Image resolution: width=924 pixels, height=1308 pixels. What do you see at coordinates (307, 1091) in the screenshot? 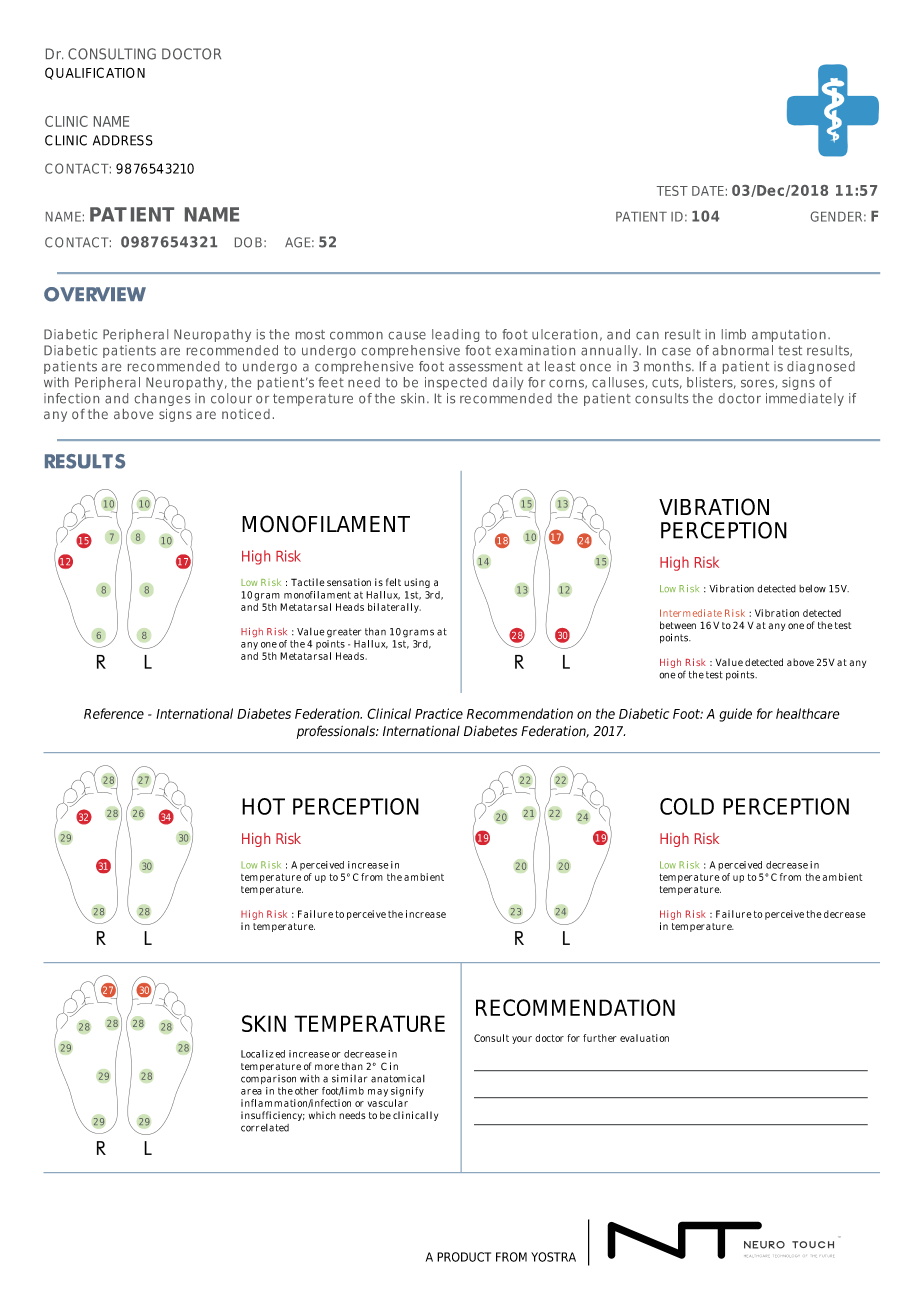
I see `other` at bounding box center [307, 1091].
